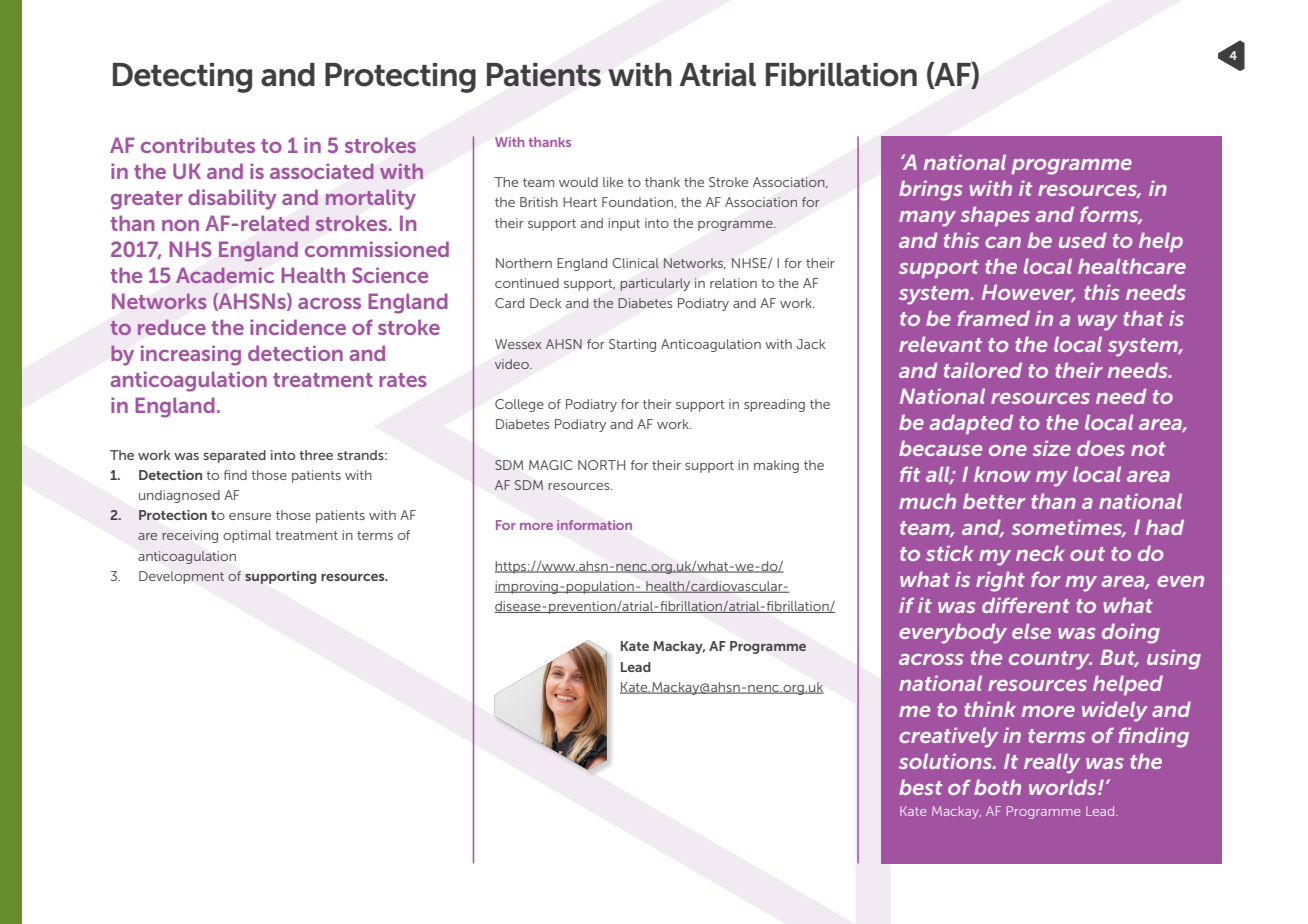  I want to click on Starting, so click(632, 345).
